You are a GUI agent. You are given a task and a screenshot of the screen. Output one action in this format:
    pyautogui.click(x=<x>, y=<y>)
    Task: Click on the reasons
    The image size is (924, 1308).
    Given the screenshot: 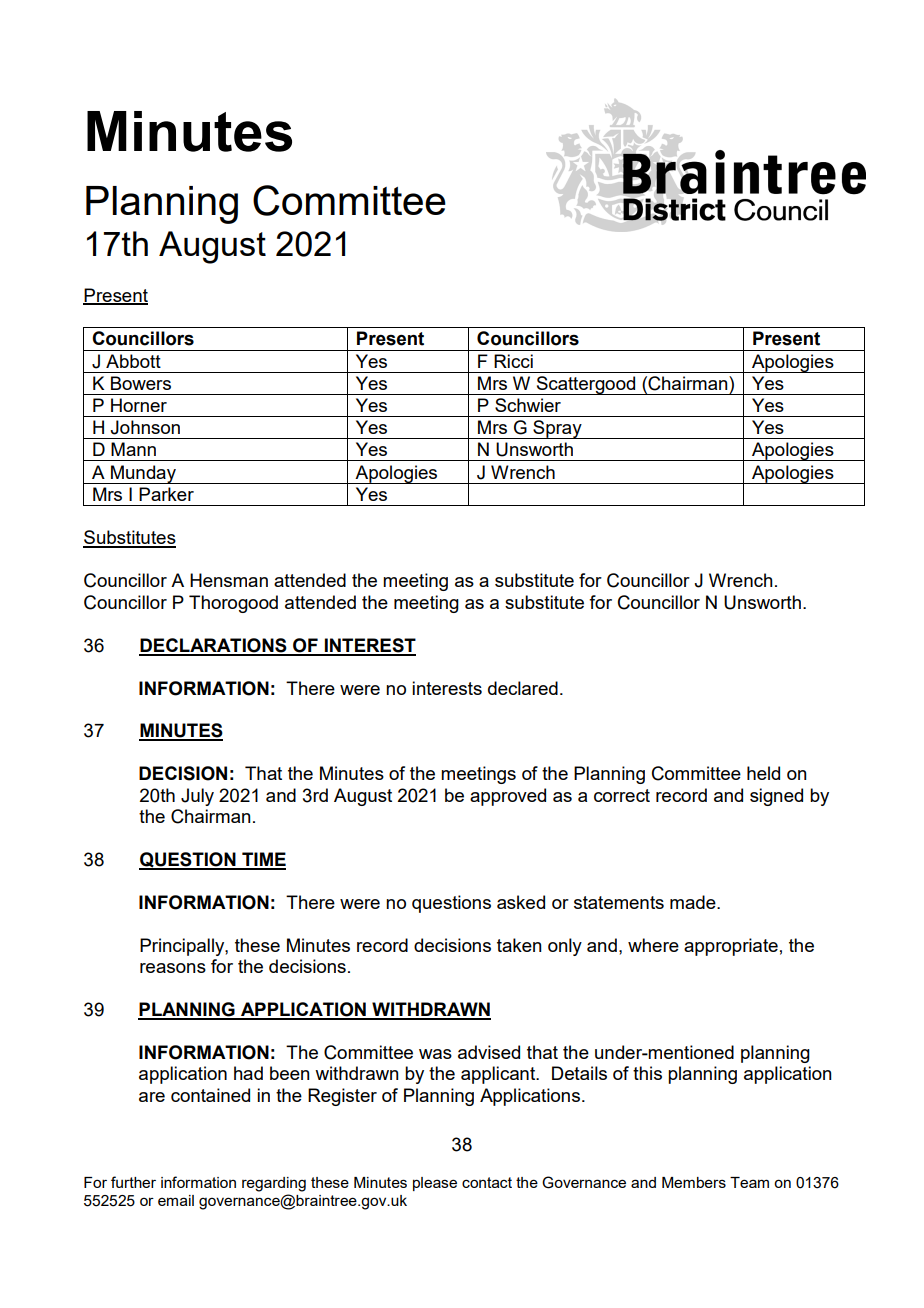 What is the action you would take?
    pyautogui.click(x=173, y=968)
